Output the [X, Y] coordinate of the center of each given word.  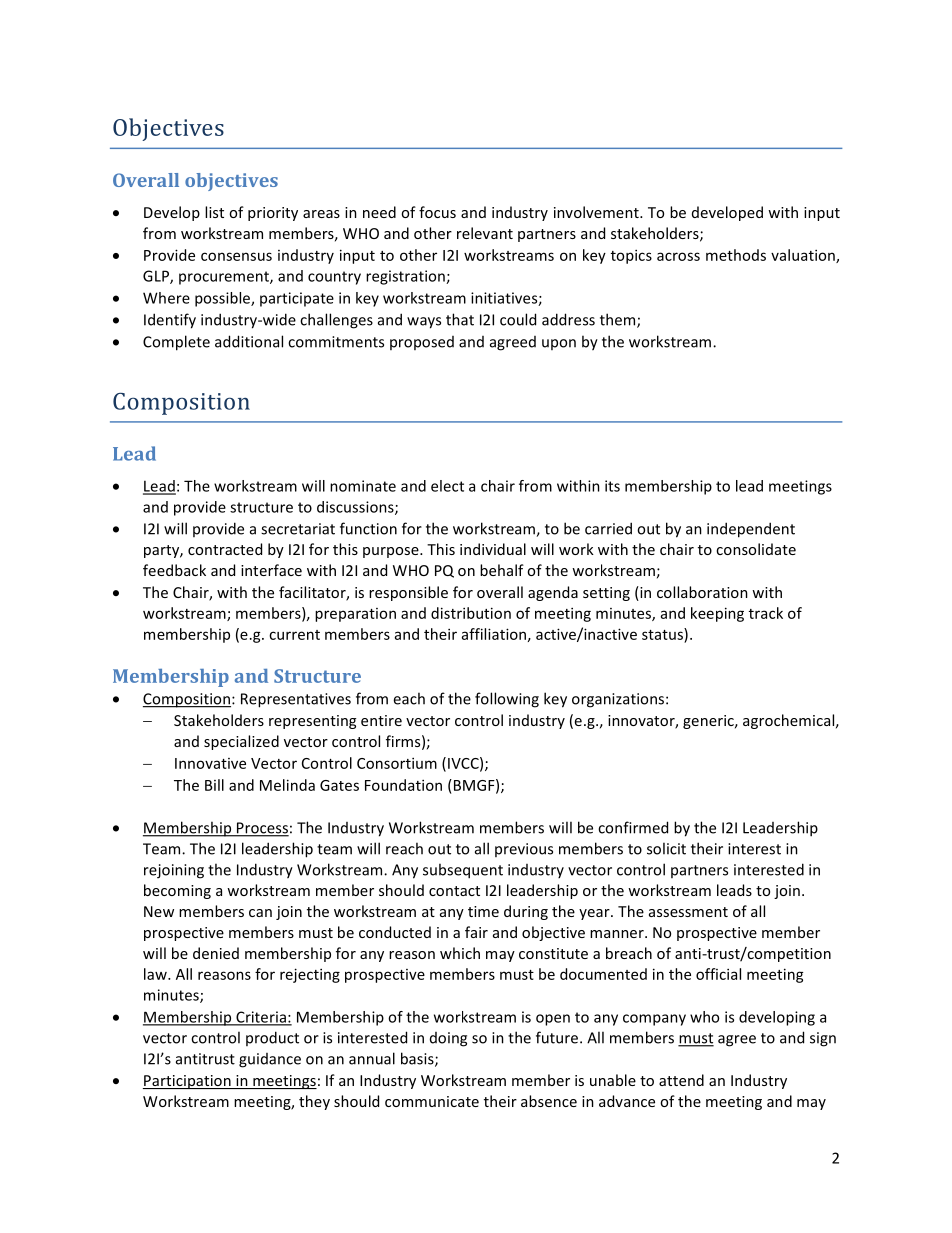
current [294, 635]
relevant [485, 233]
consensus [236, 256]
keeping [717, 614]
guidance [270, 1060]
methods [736, 255]
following [507, 700]
